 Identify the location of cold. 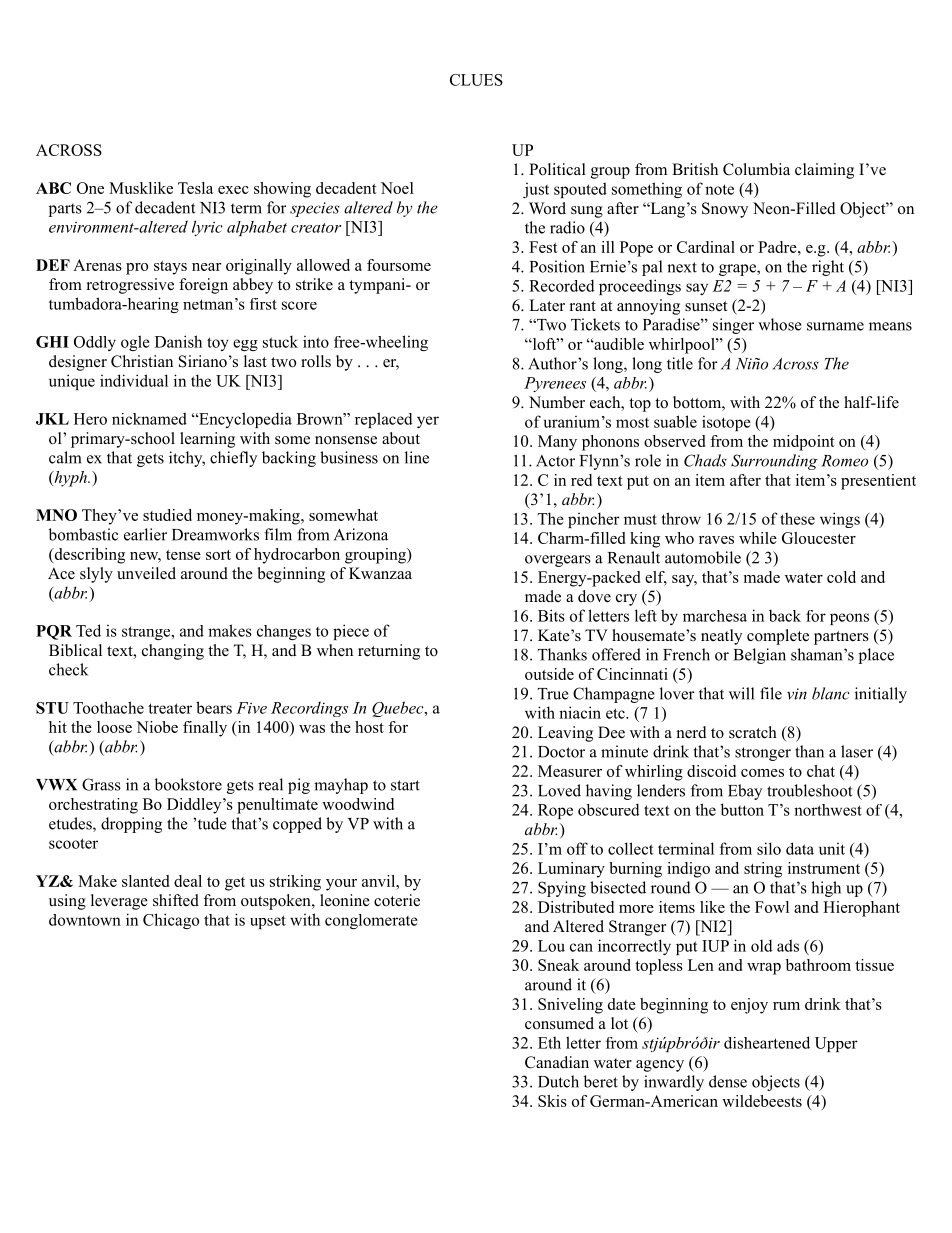
(841, 577).
